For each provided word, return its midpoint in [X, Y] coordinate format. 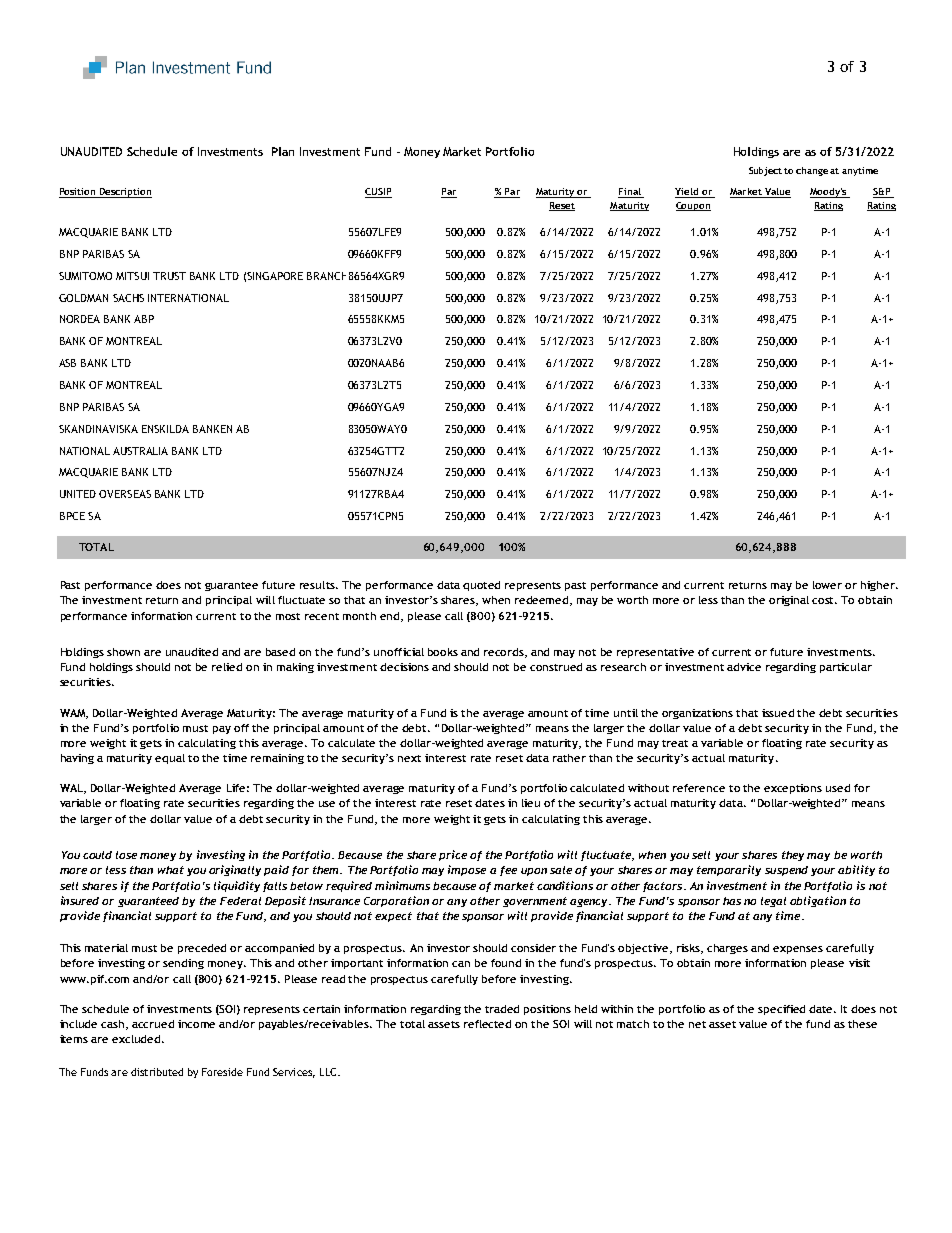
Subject [765, 171]
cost [824, 600]
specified [781, 1010]
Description [125, 193]
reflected [487, 1024]
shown [123, 652]
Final [630, 193]
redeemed [543, 601]
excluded [137, 1039]
